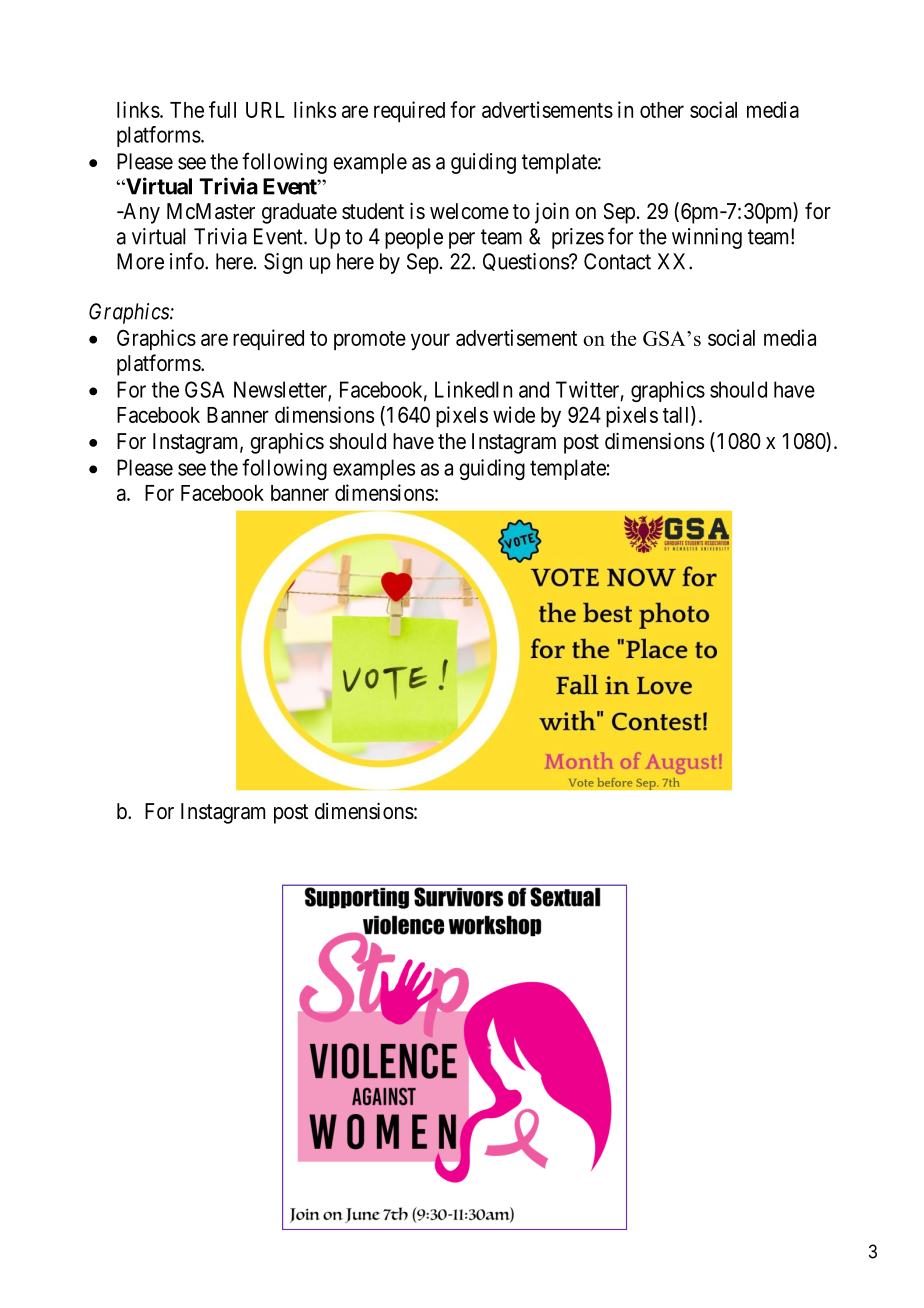 This document has width=924, height=1308. Describe the element at coordinates (188, 261) in the document. I see `info` at that location.
